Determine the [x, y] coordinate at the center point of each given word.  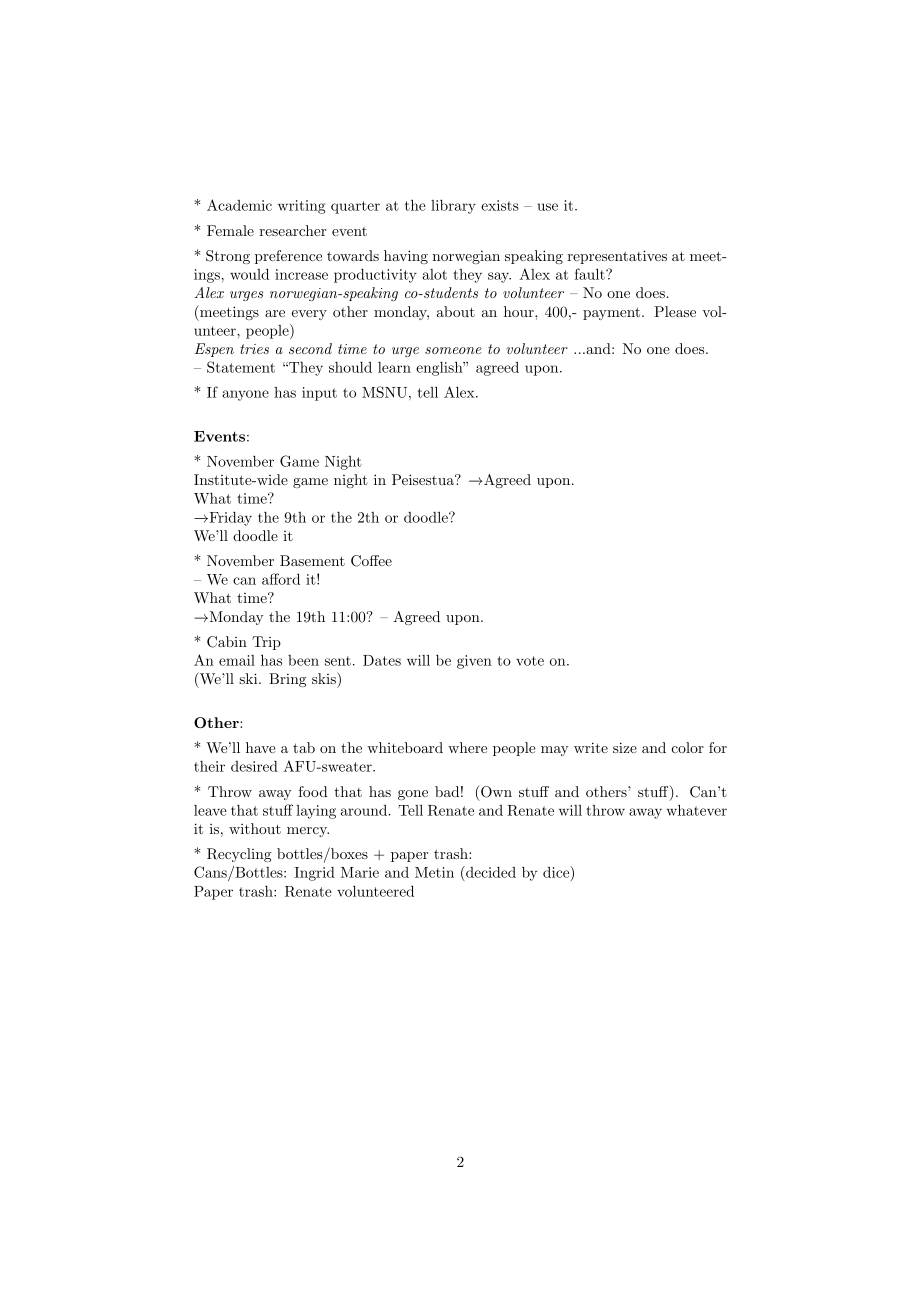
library [453, 207]
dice [557, 872]
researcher [292, 230]
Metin [434, 872]
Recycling [239, 855]
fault [591, 274]
